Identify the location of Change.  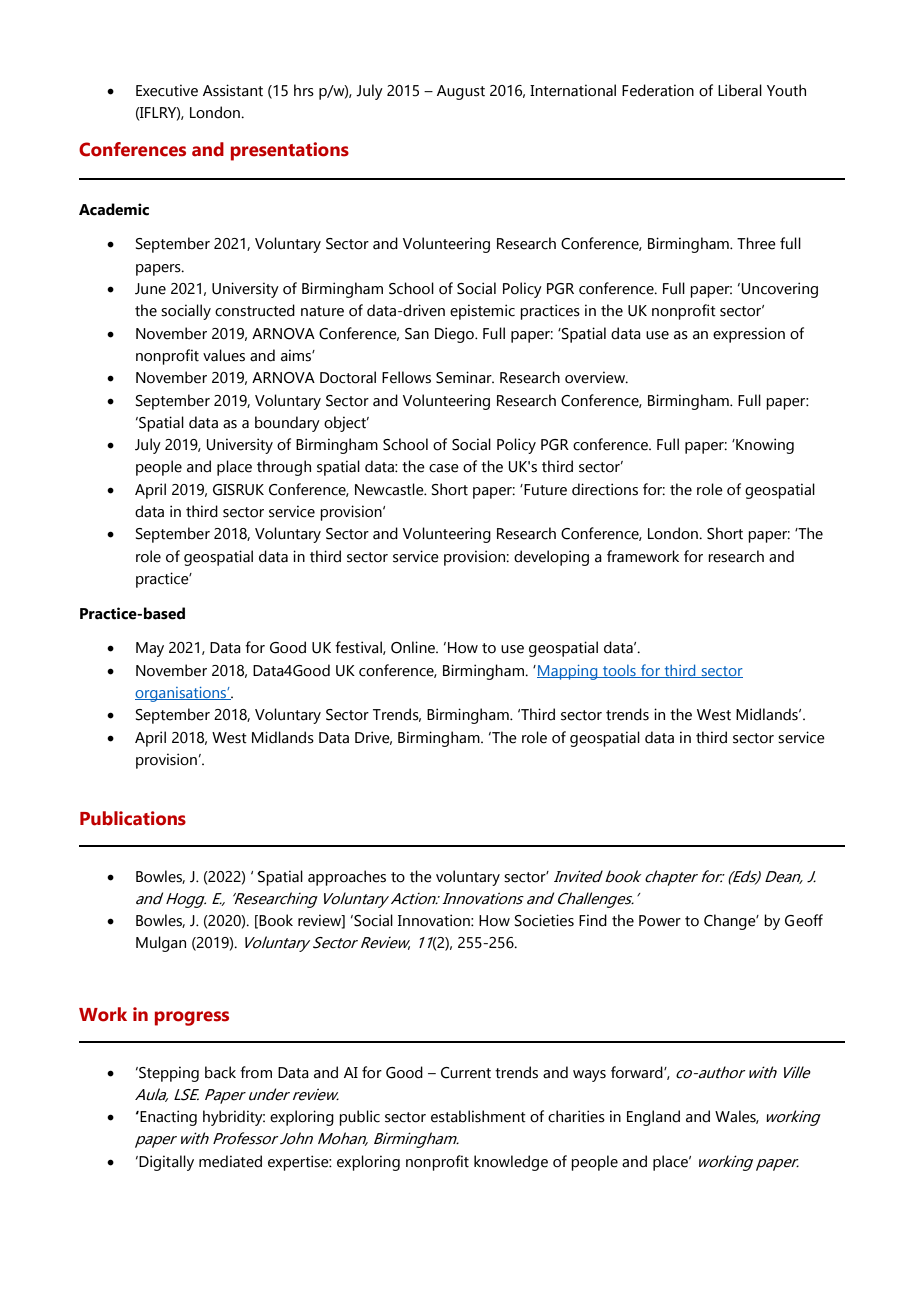
(731, 922).
